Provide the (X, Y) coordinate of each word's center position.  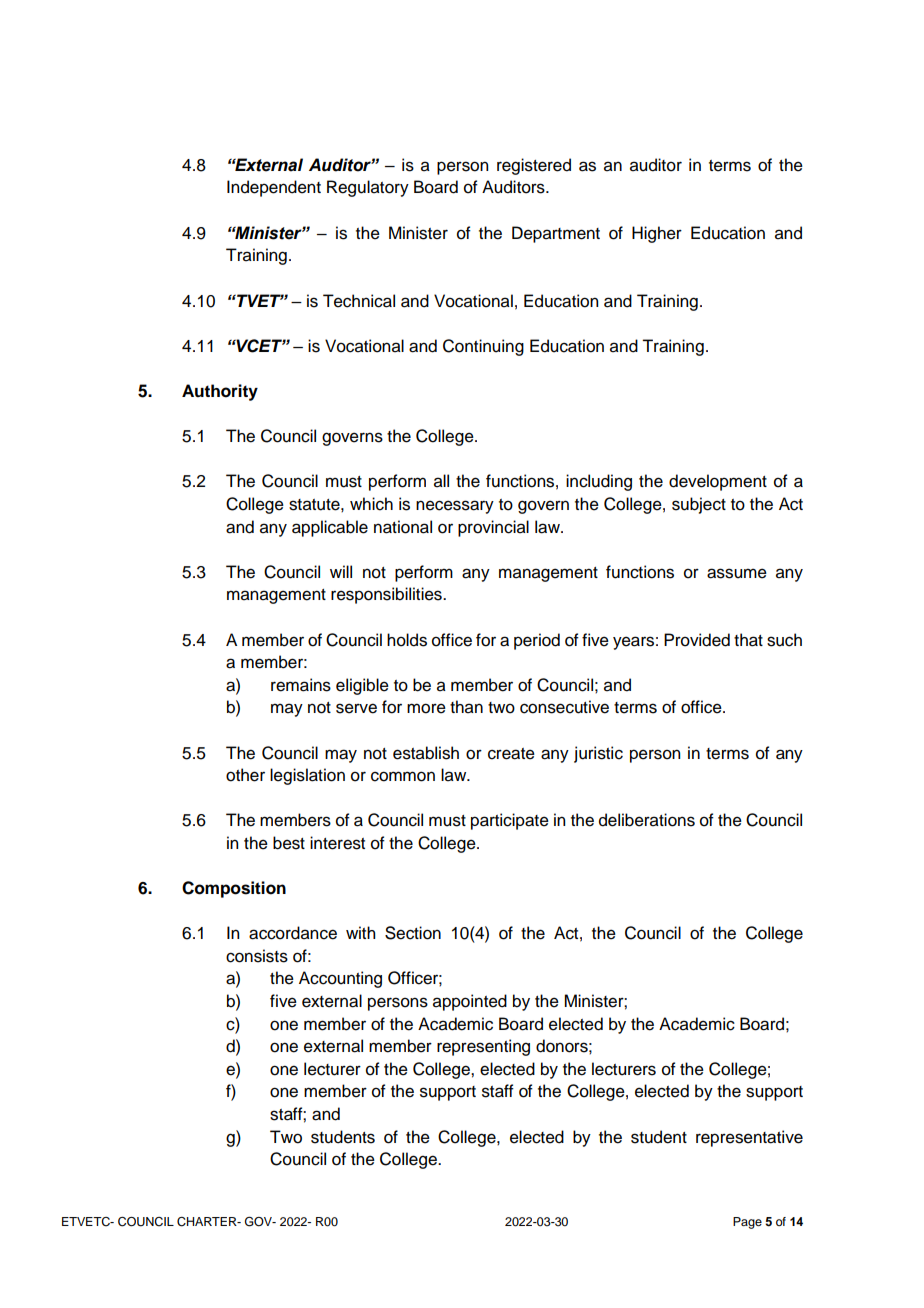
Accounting (340, 979)
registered (534, 166)
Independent (274, 188)
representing (483, 1047)
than (466, 707)
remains (301, 685)
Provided (697, 640)
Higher (657, 234)
